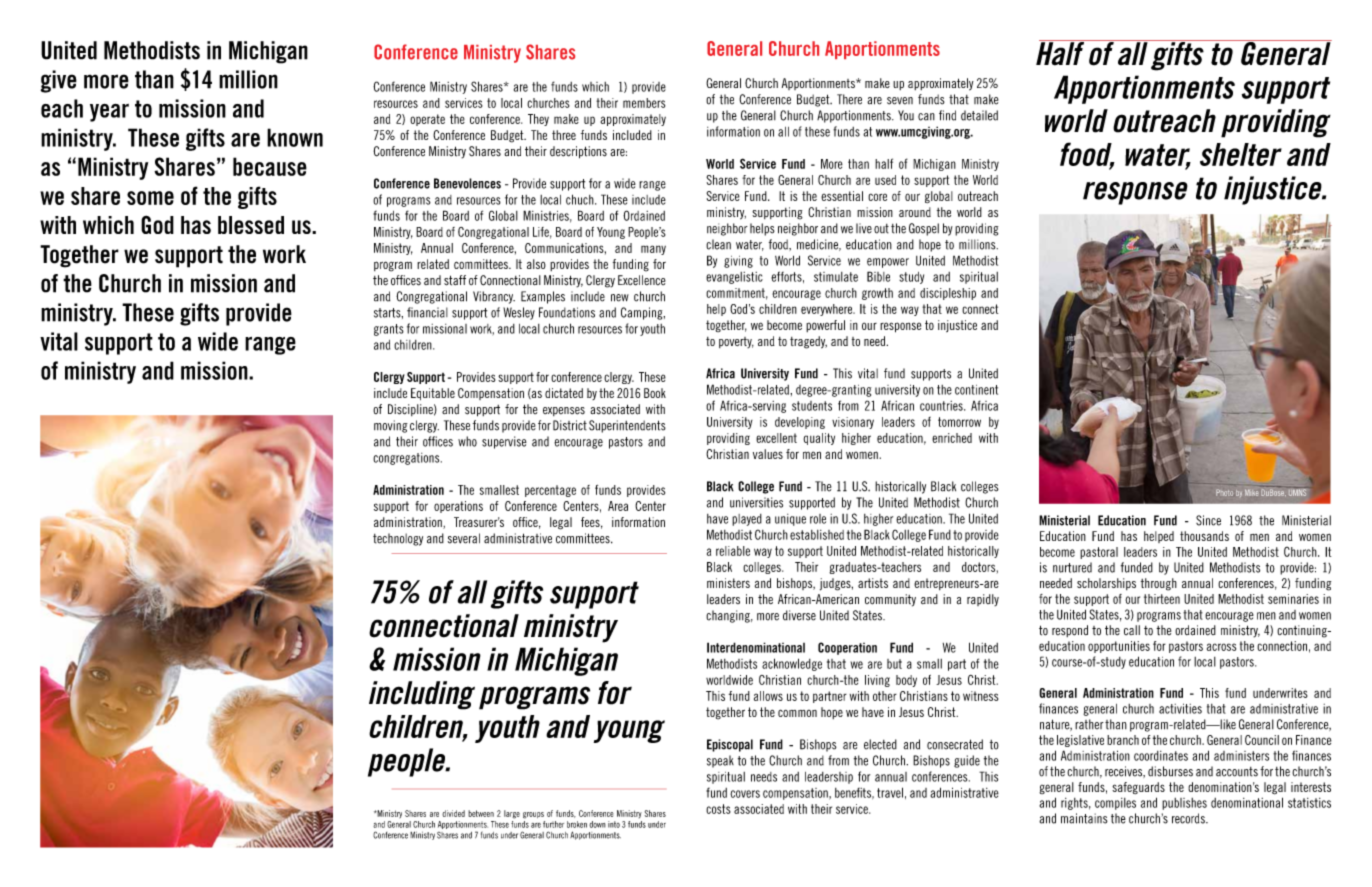 This document has width=1372, height=887. What do you see at coordinates (453, 813) in the document?
I see `divided` at bounding box center [453, 813].
